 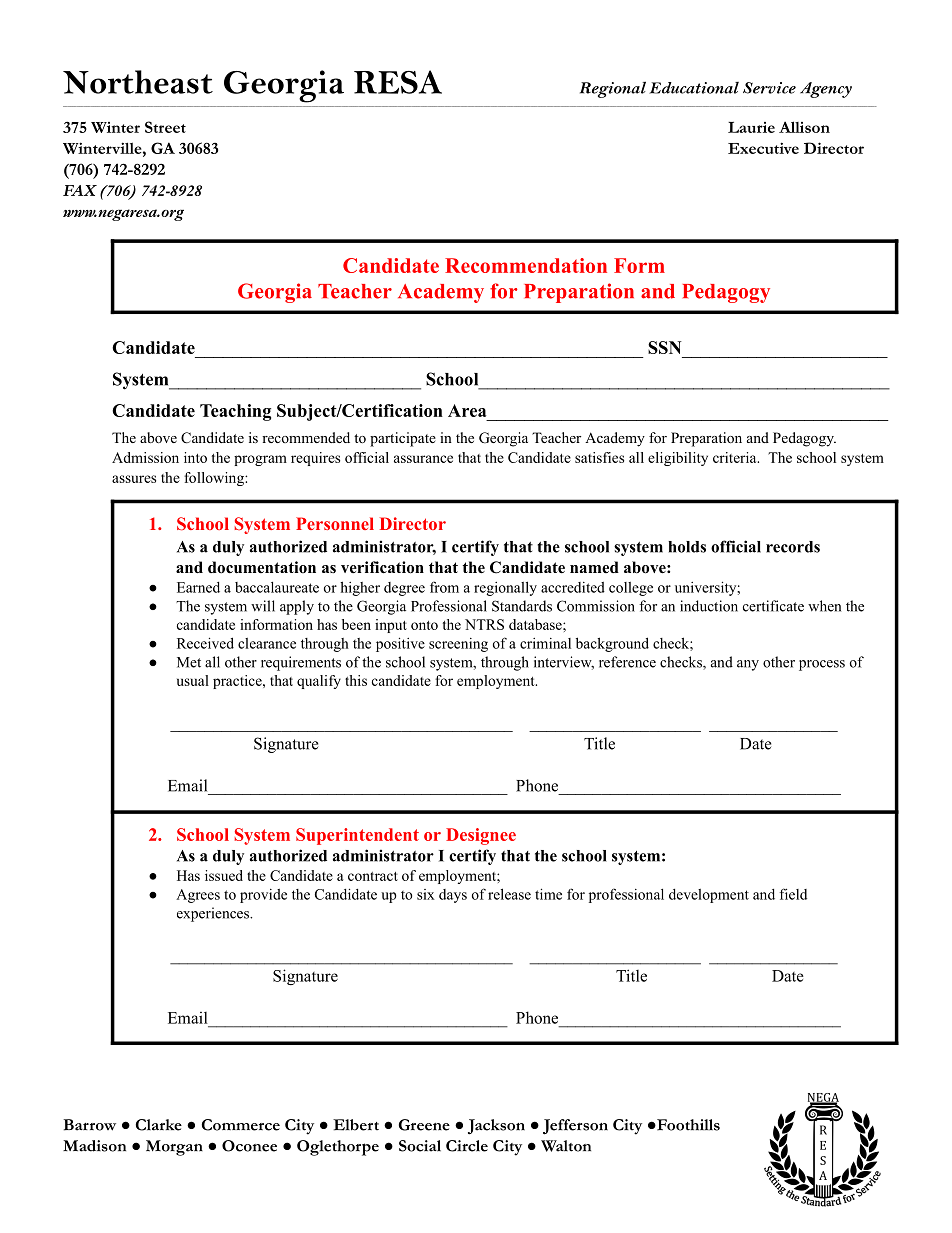 What do you see at coordinates (736, 457) in the screenshot?
I see `criteria` at bounding box center [736, 457].
